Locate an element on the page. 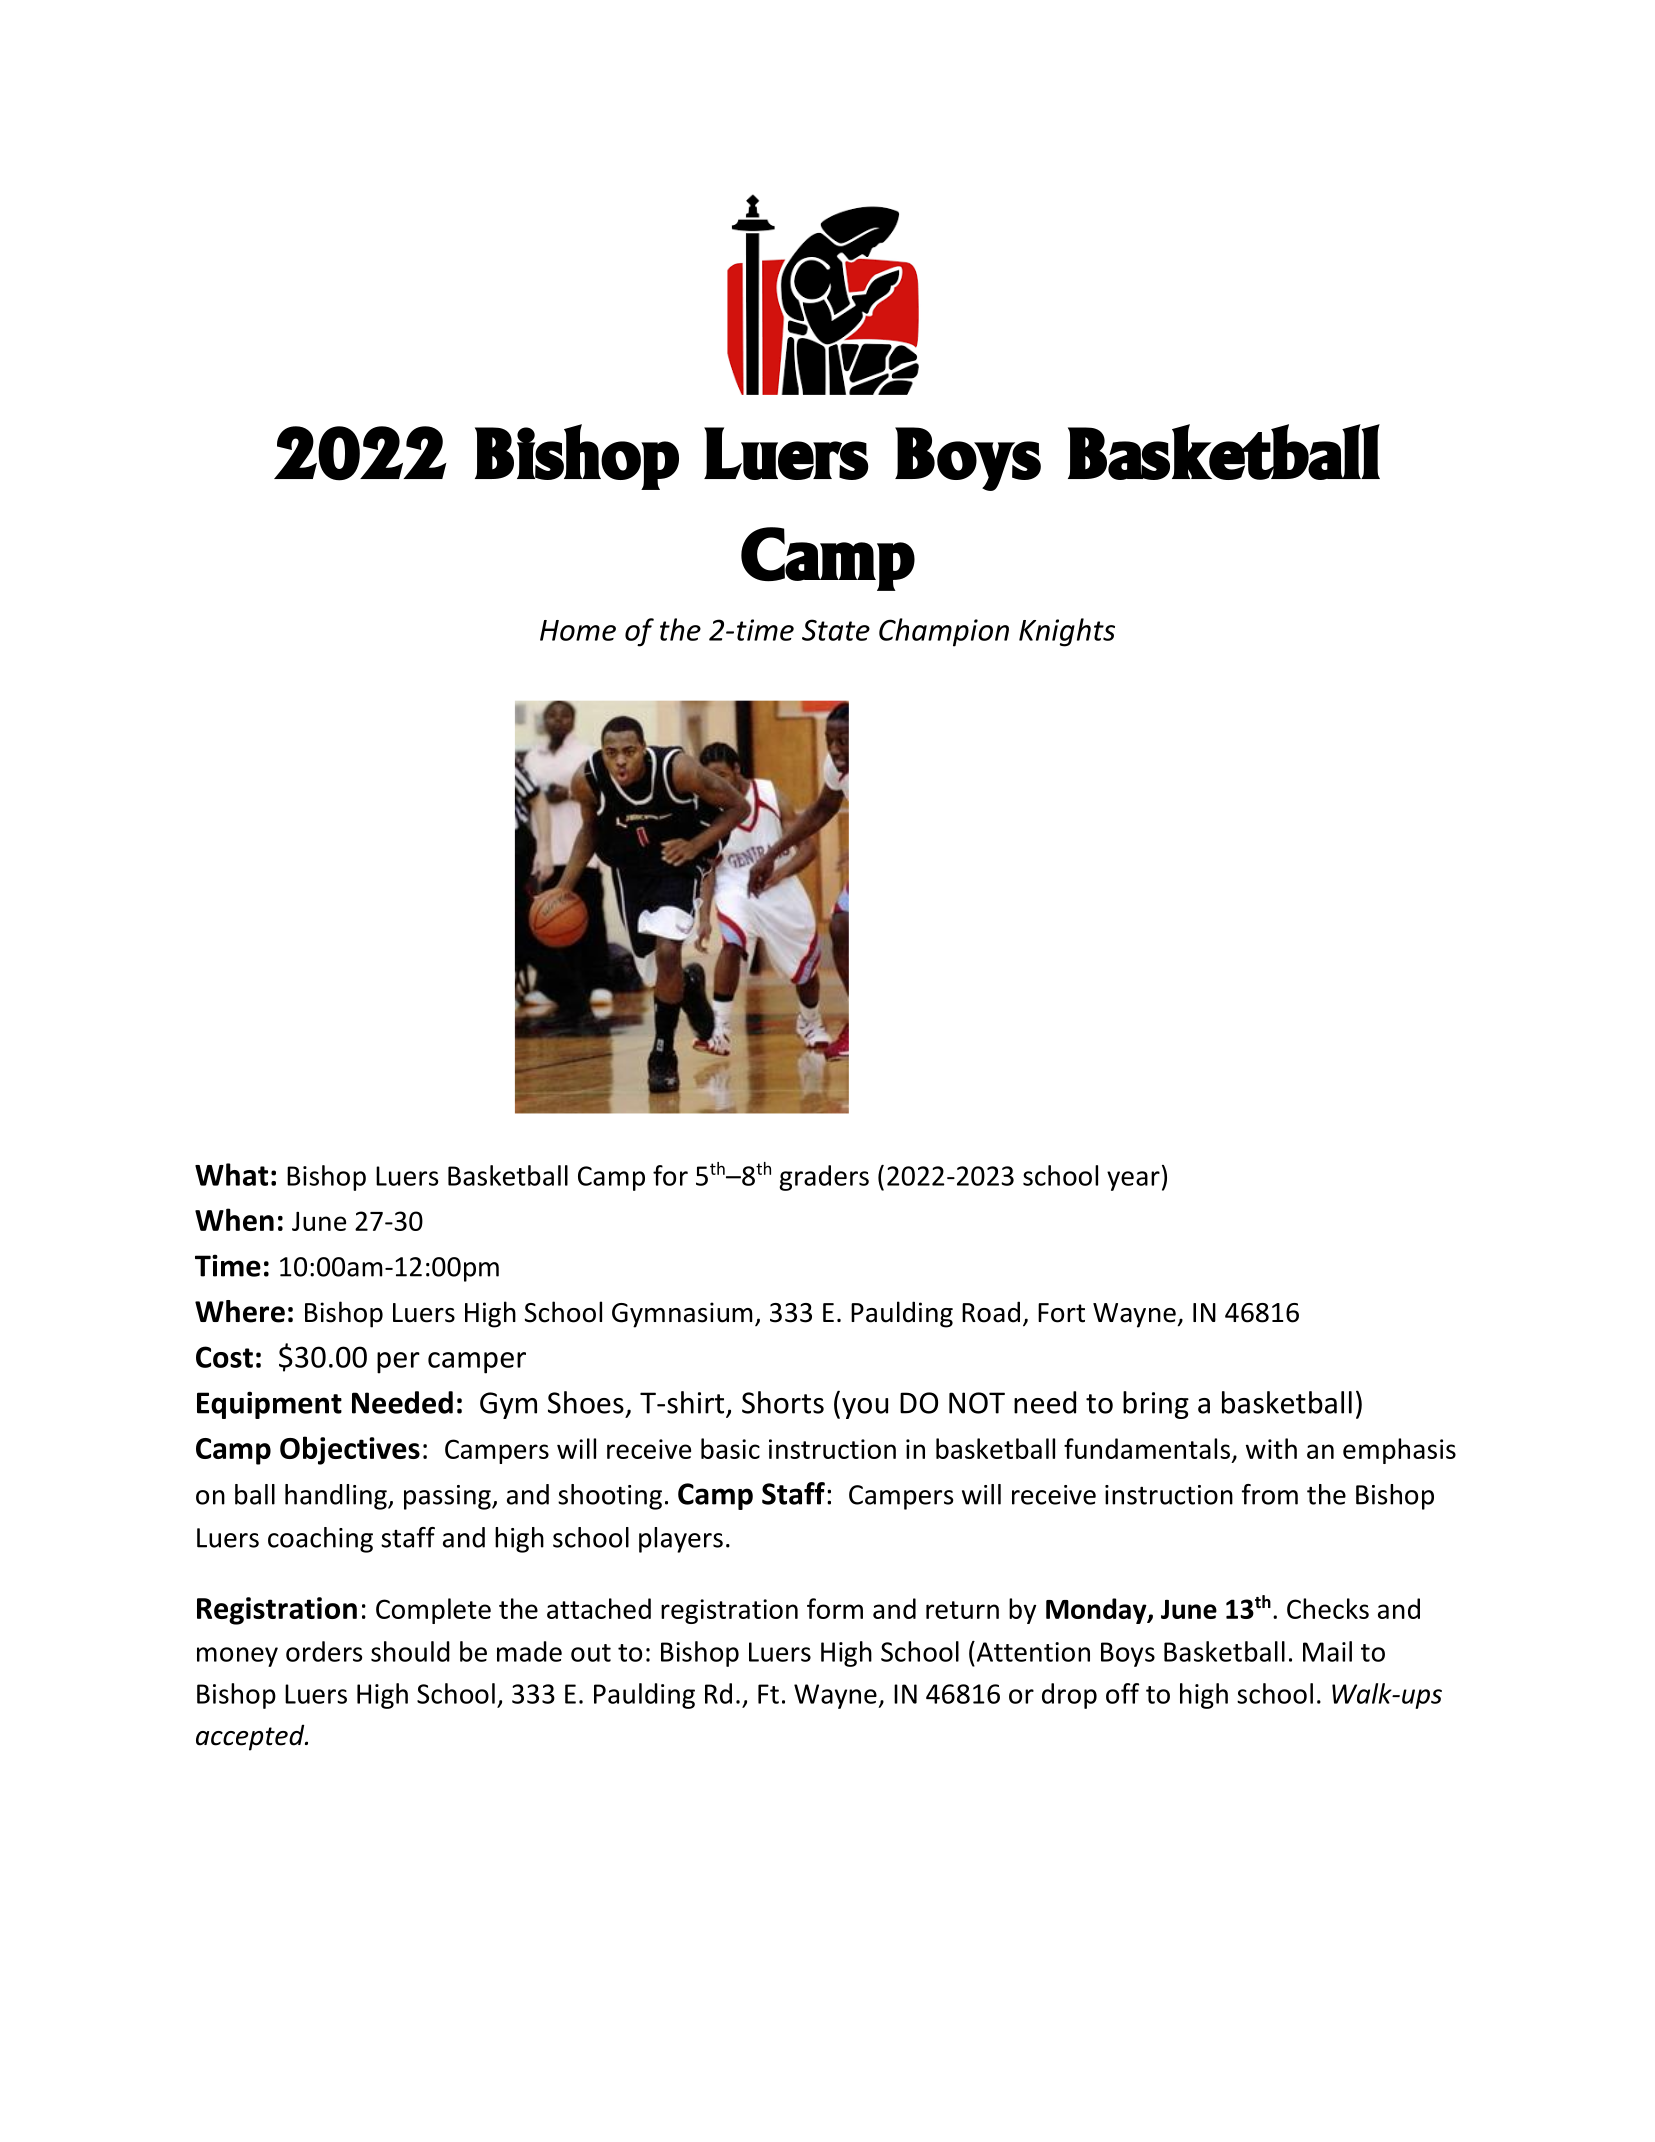  Objectives is located at coordinates (350, 1450).
